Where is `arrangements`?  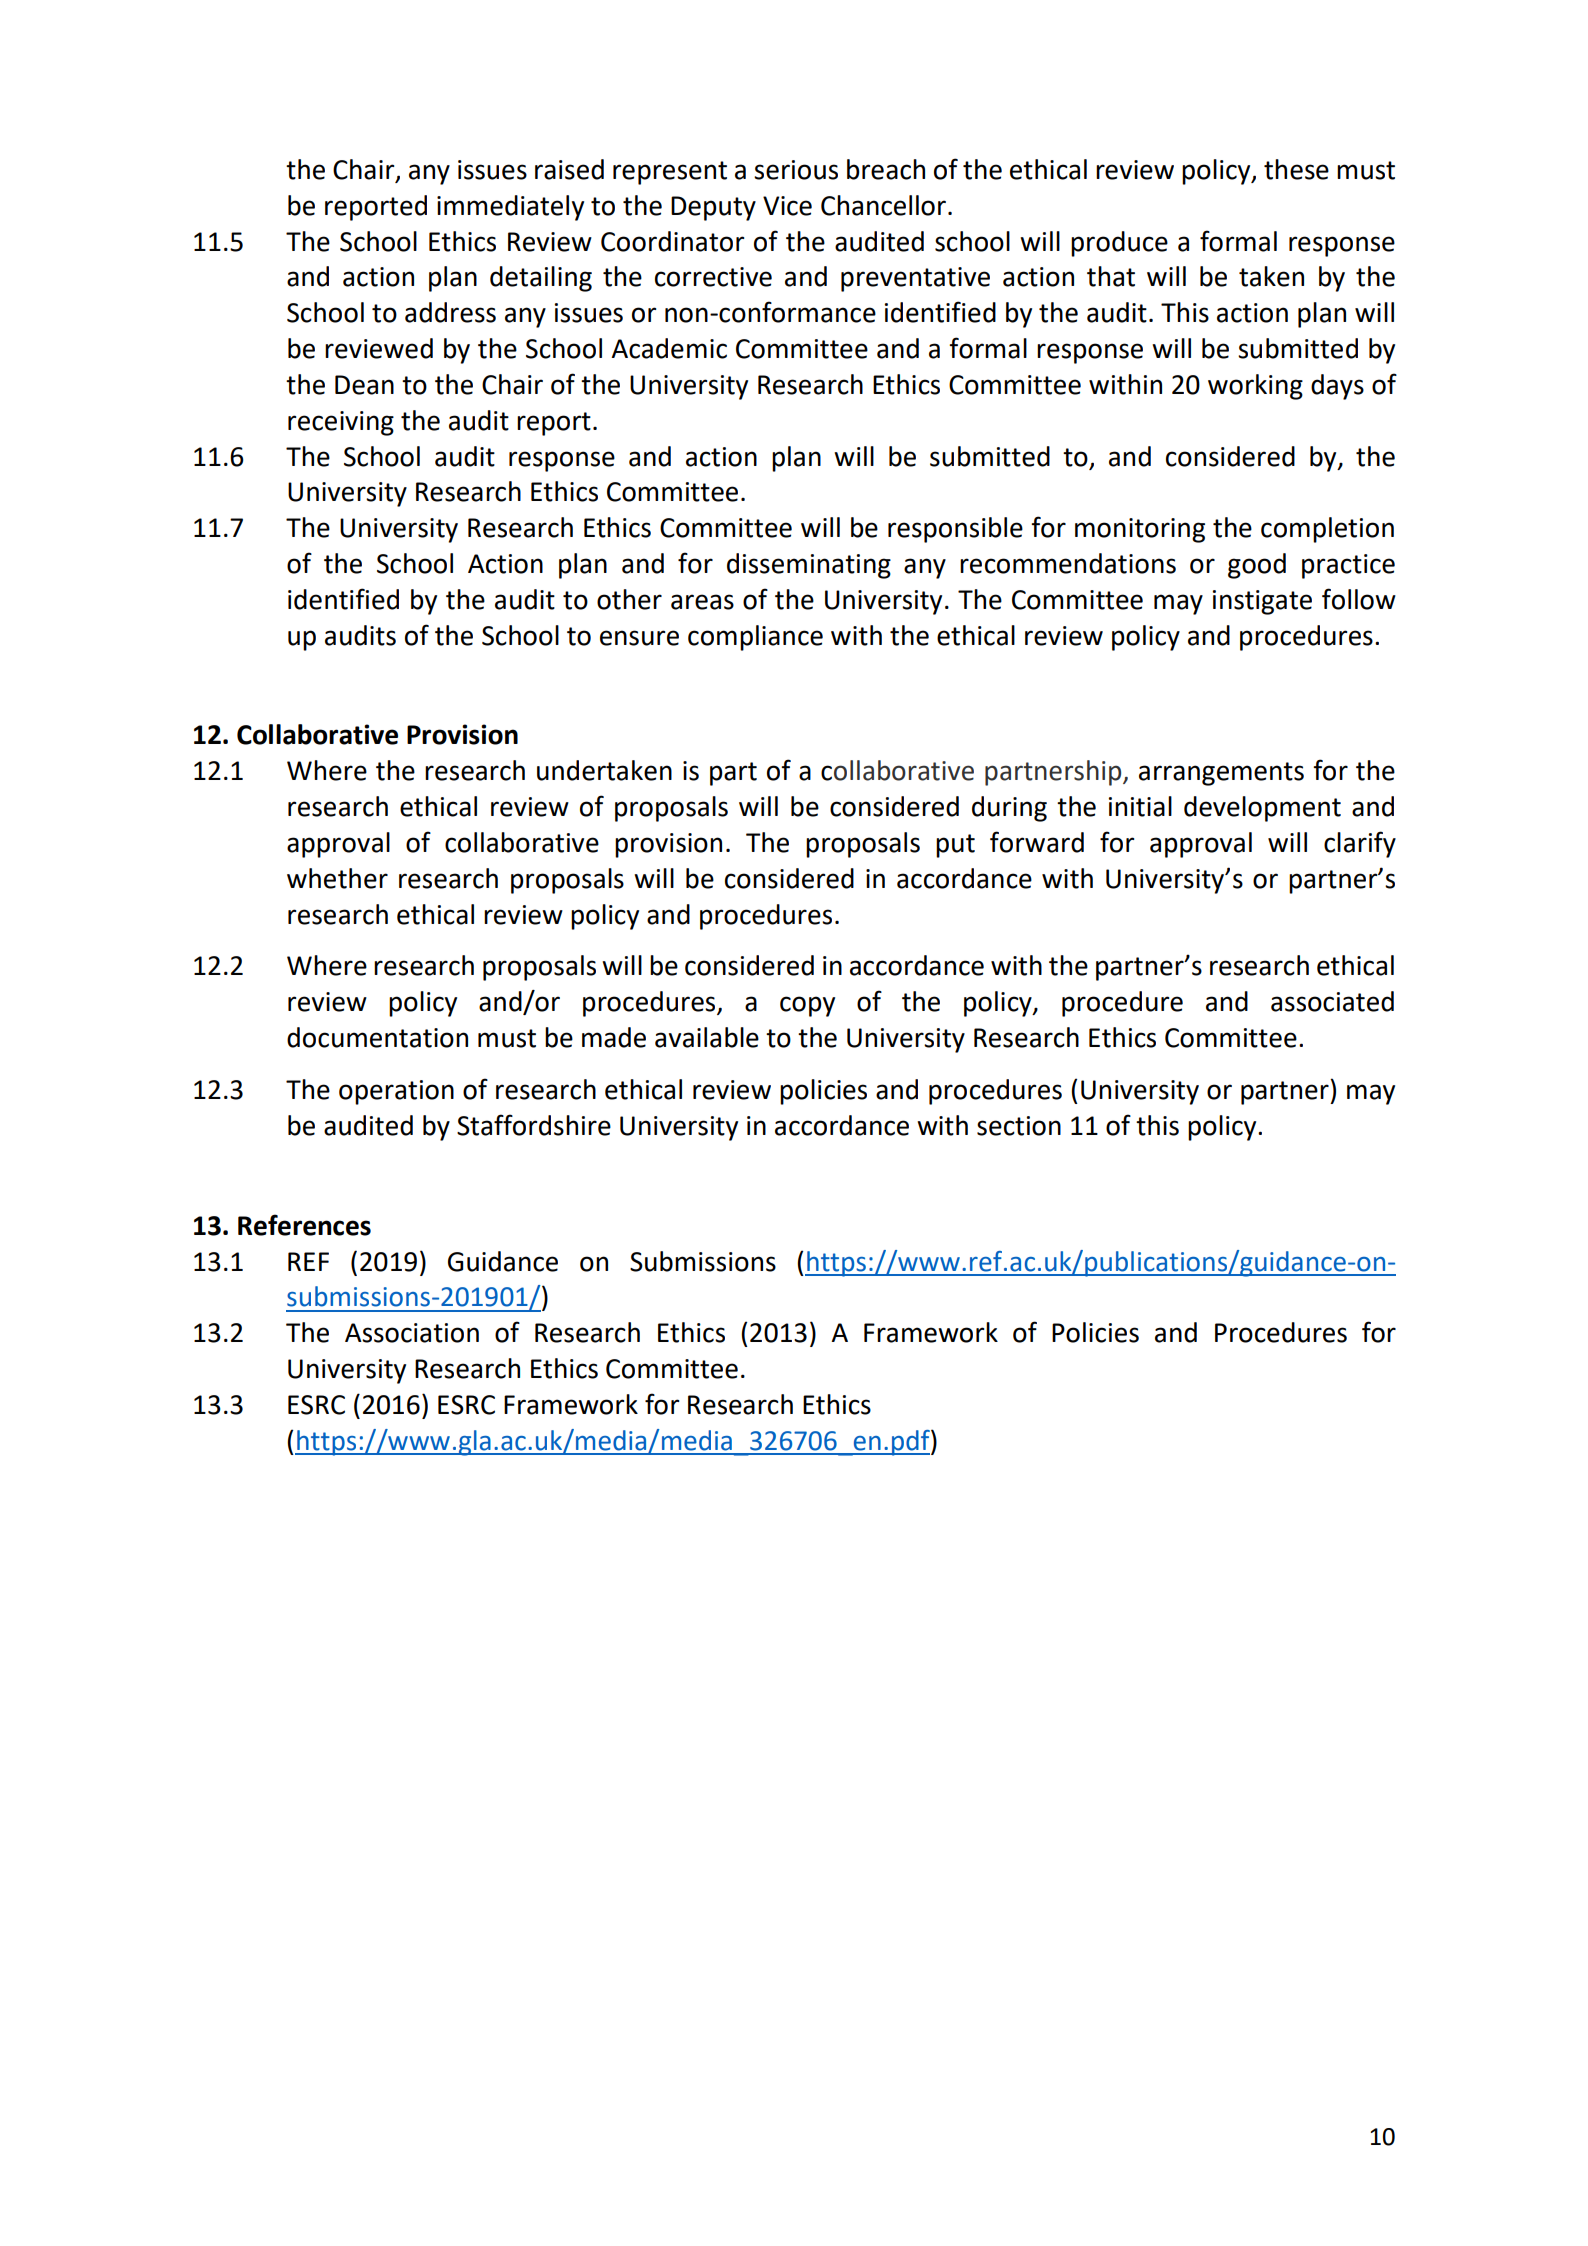
arrangements is located at coordinates (1221, 774).
